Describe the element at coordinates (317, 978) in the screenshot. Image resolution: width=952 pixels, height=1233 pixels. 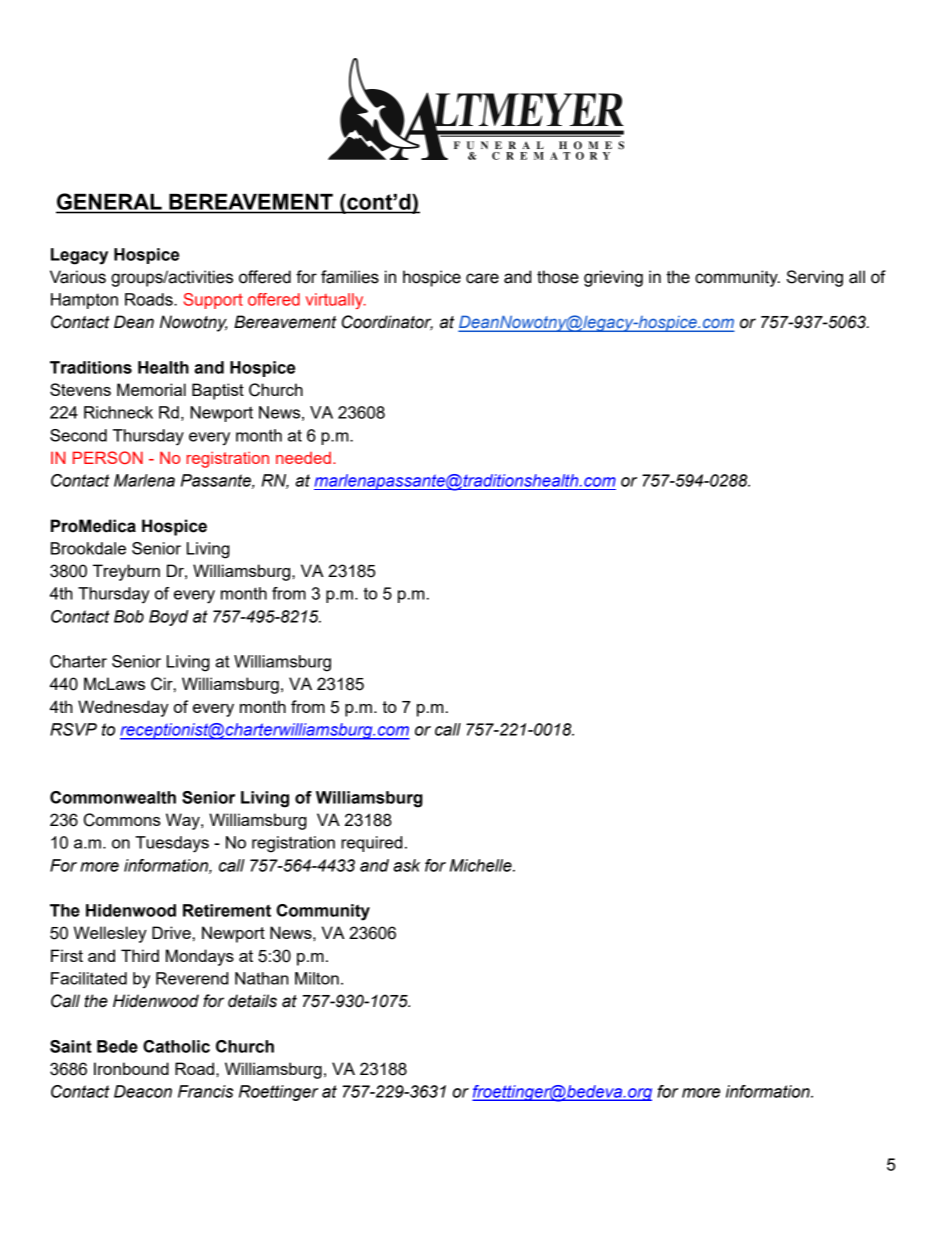
I see `Milton` at that location.
